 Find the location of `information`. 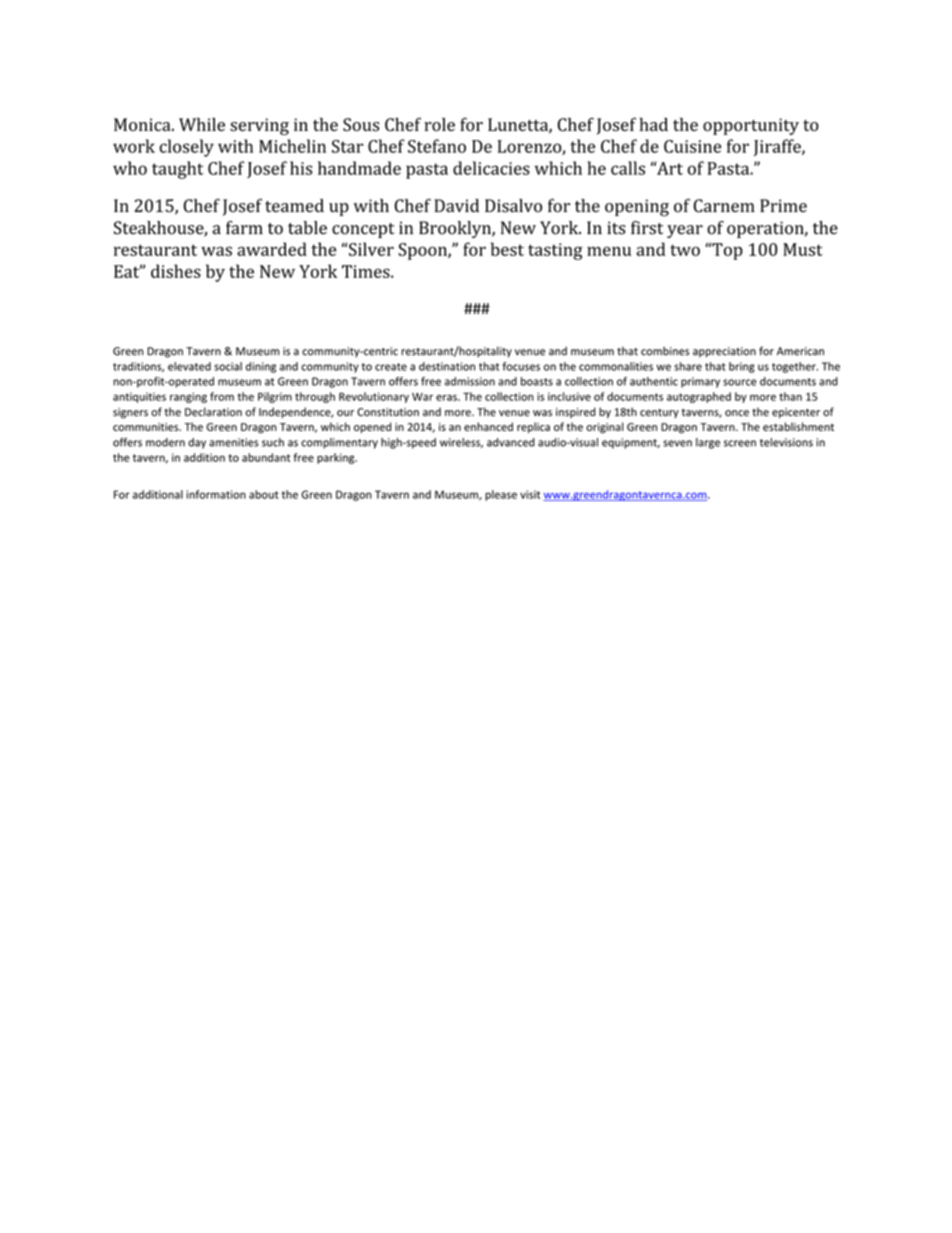

information is located at coordinates (216, 494).
